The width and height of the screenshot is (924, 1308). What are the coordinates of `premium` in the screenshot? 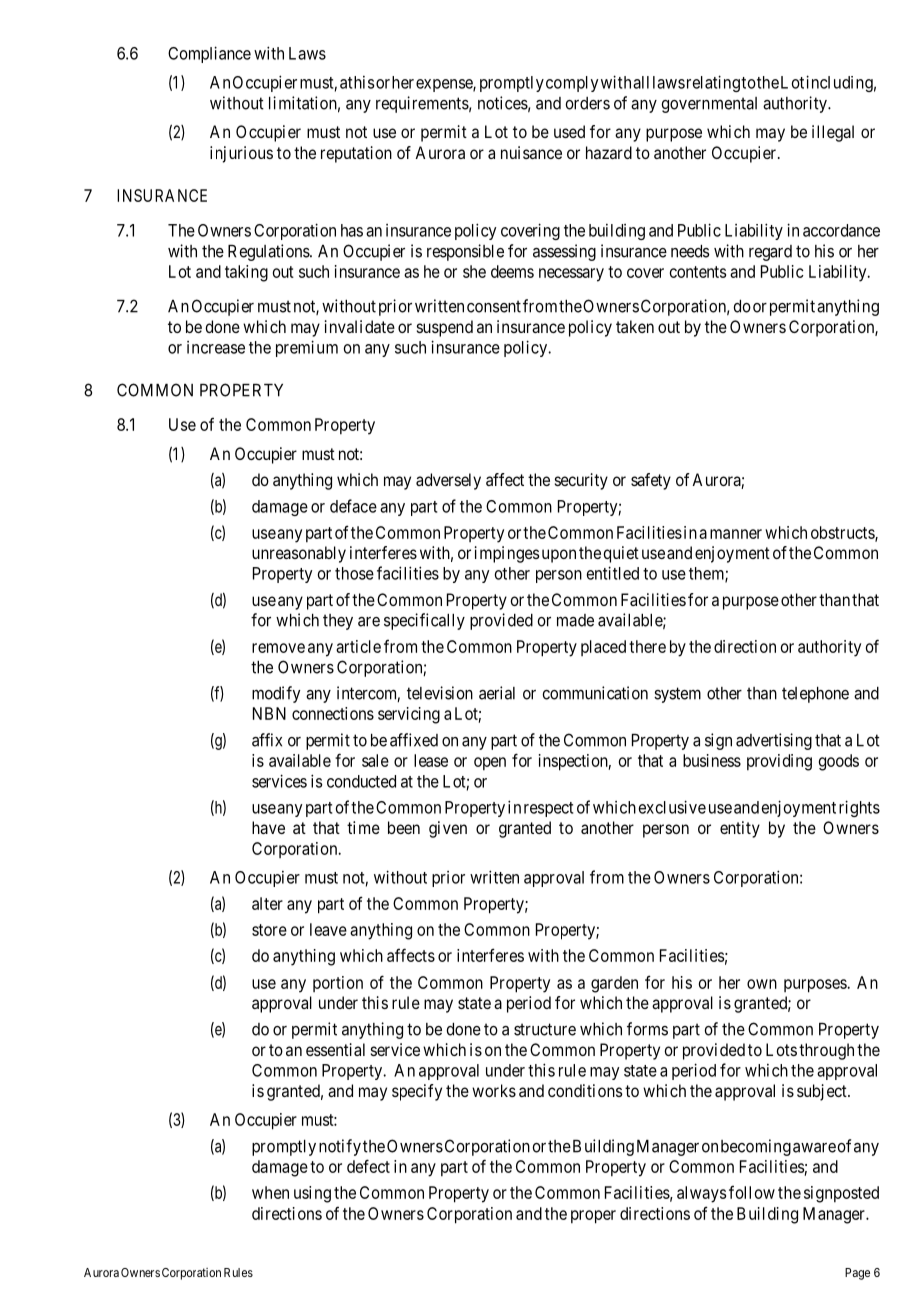 It's located at (307, 348).
